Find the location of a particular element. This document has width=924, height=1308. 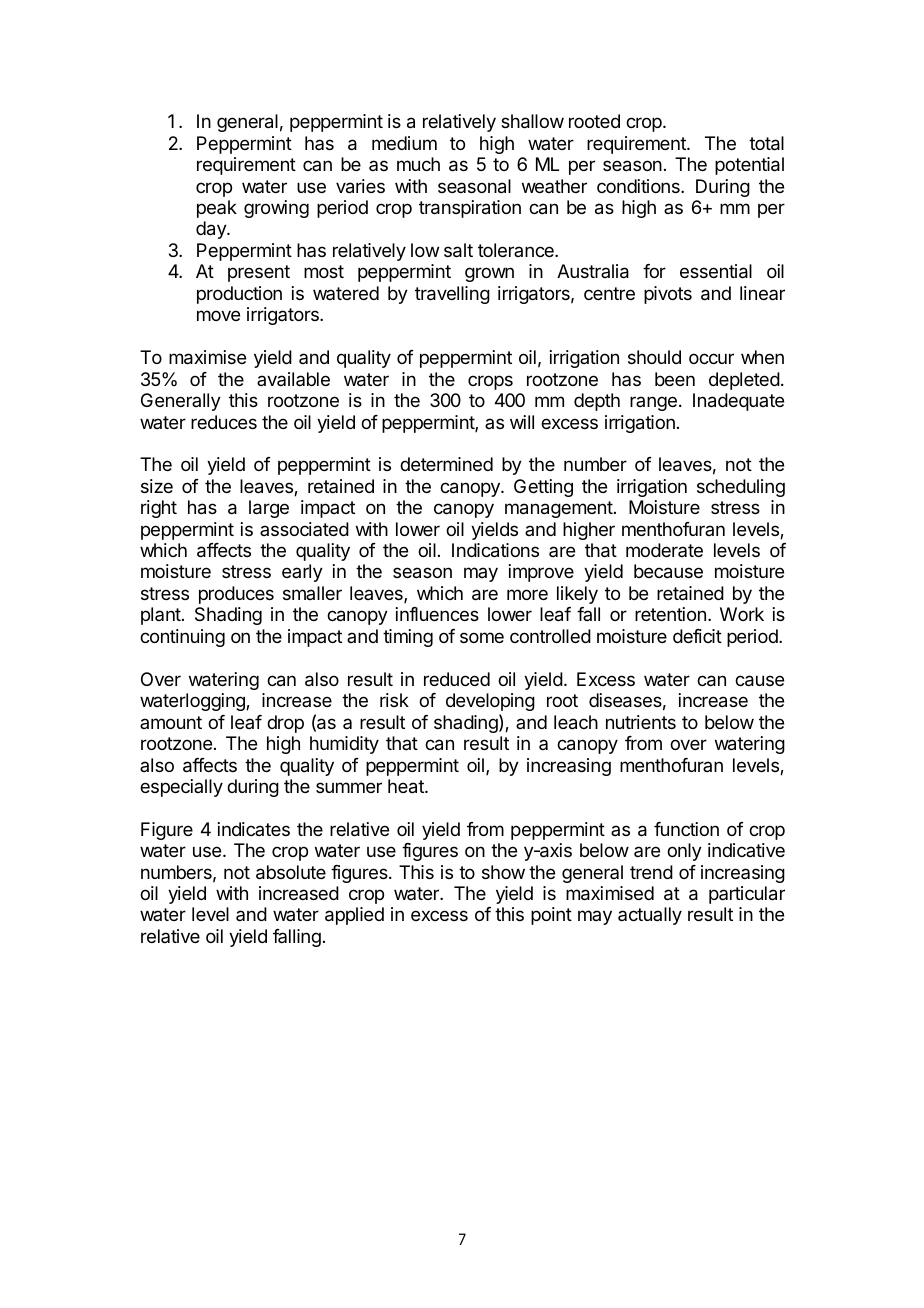

drop is located at coordinates (285, 724).
